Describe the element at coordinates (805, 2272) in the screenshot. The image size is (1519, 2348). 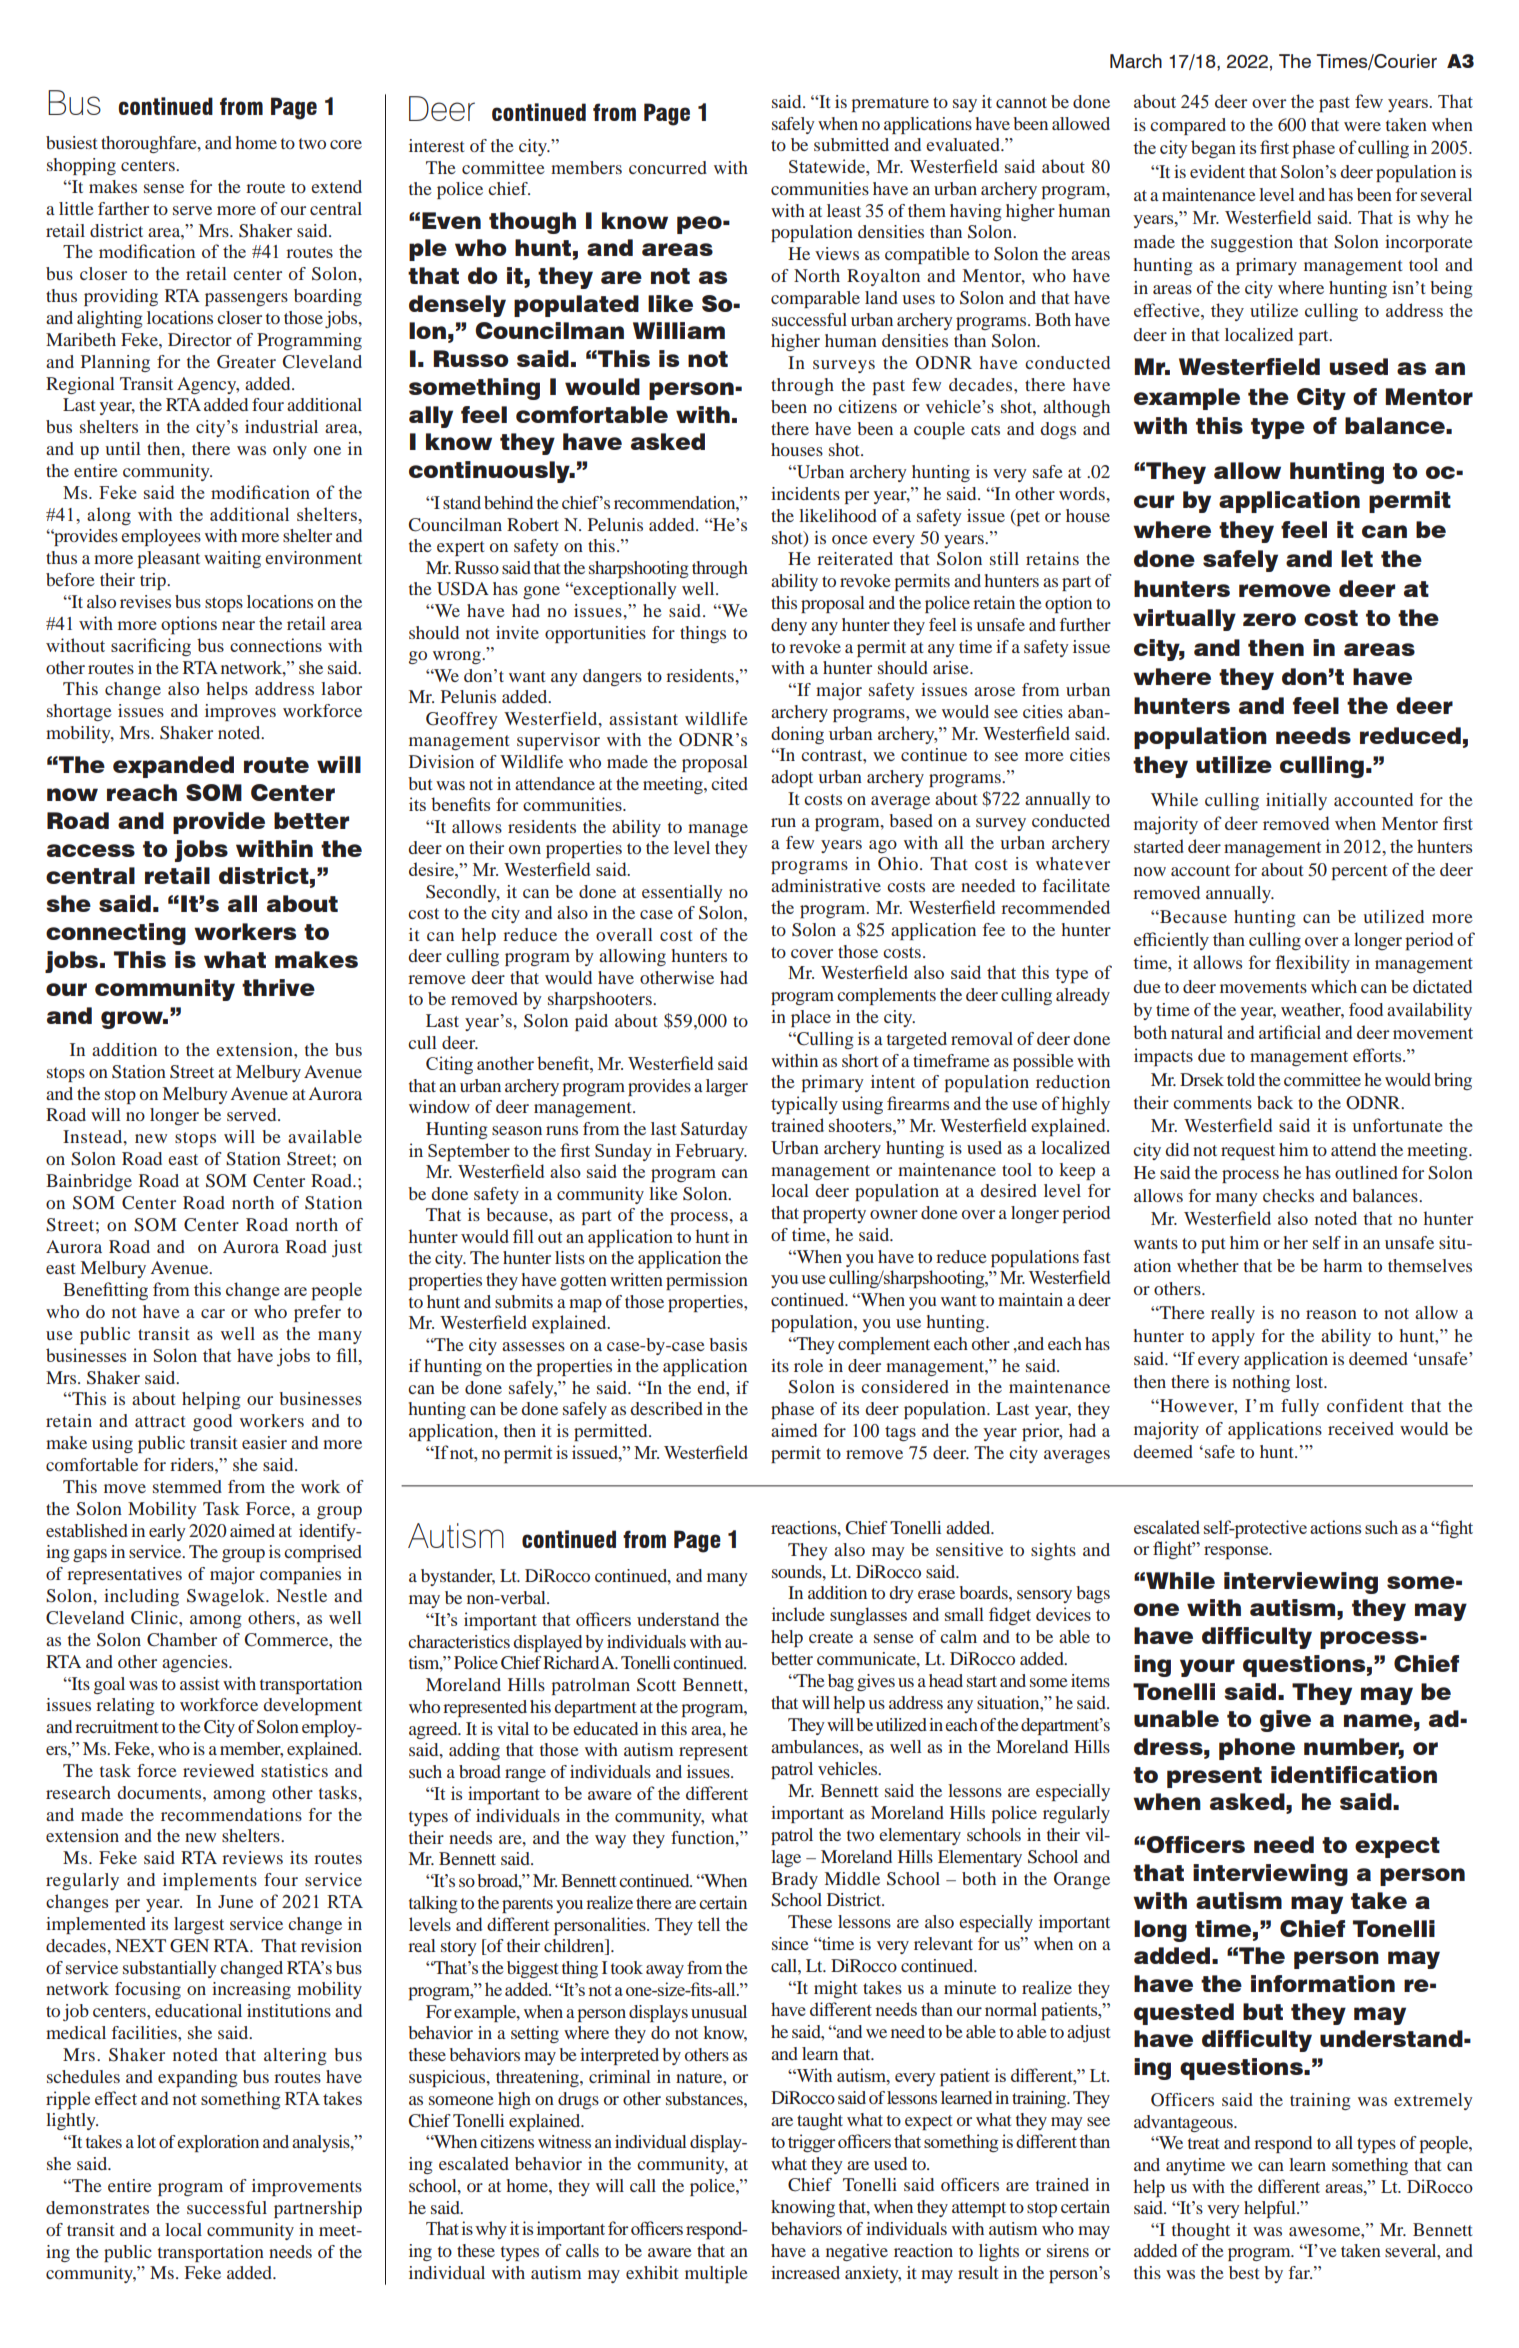
I see `increased` at that location.
